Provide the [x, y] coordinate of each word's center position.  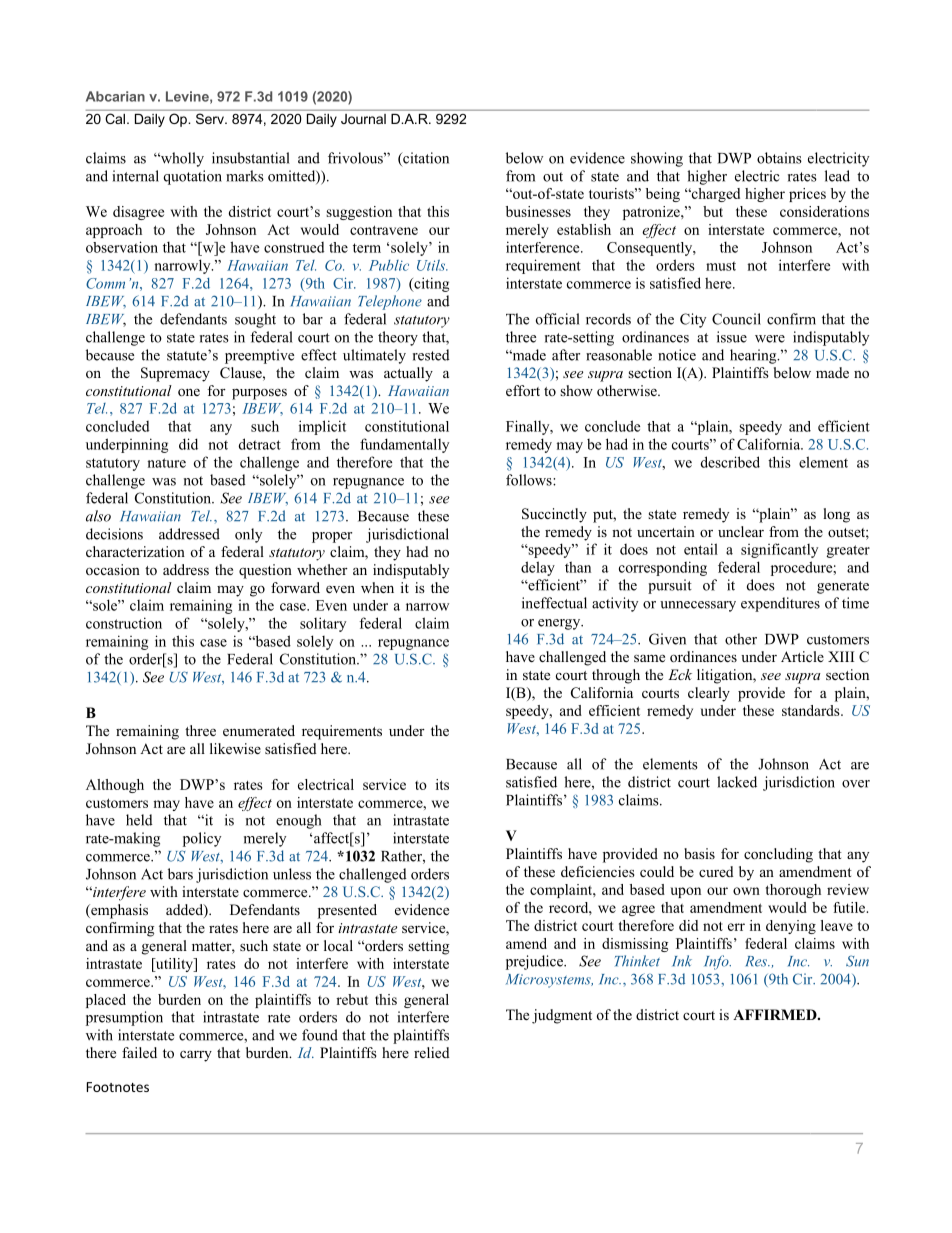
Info [717, 962]
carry [196, 1056]
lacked [737, 782]
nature [166, 463]
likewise [235, 748]
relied [432, 1052]
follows [530, 480]
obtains [779, 158]
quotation [193, 177]
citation [425, 159]
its [442, 784]
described [730, 462]
